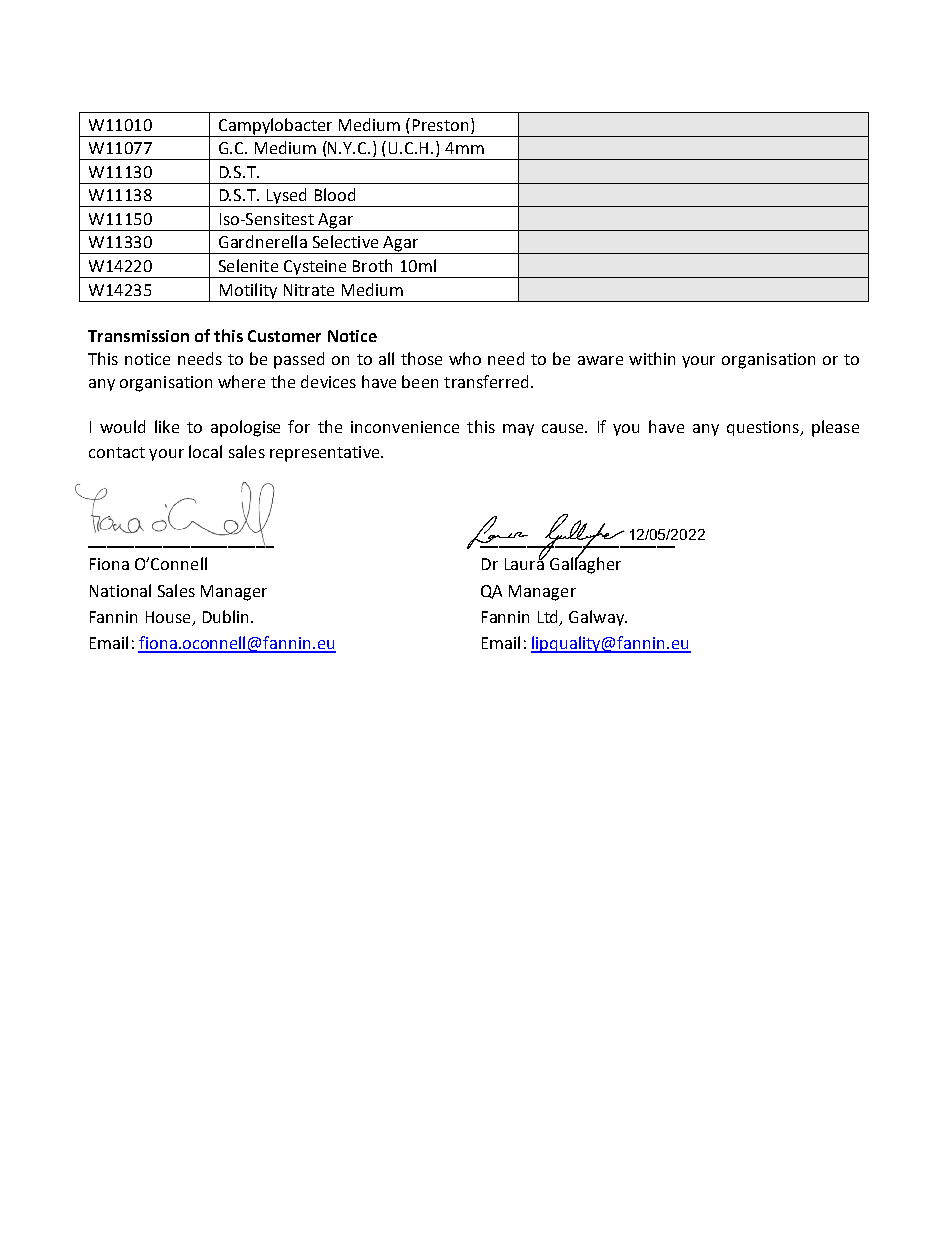 This page has height=1233, width=952. I want to click on Preston, so click(440, 125).
